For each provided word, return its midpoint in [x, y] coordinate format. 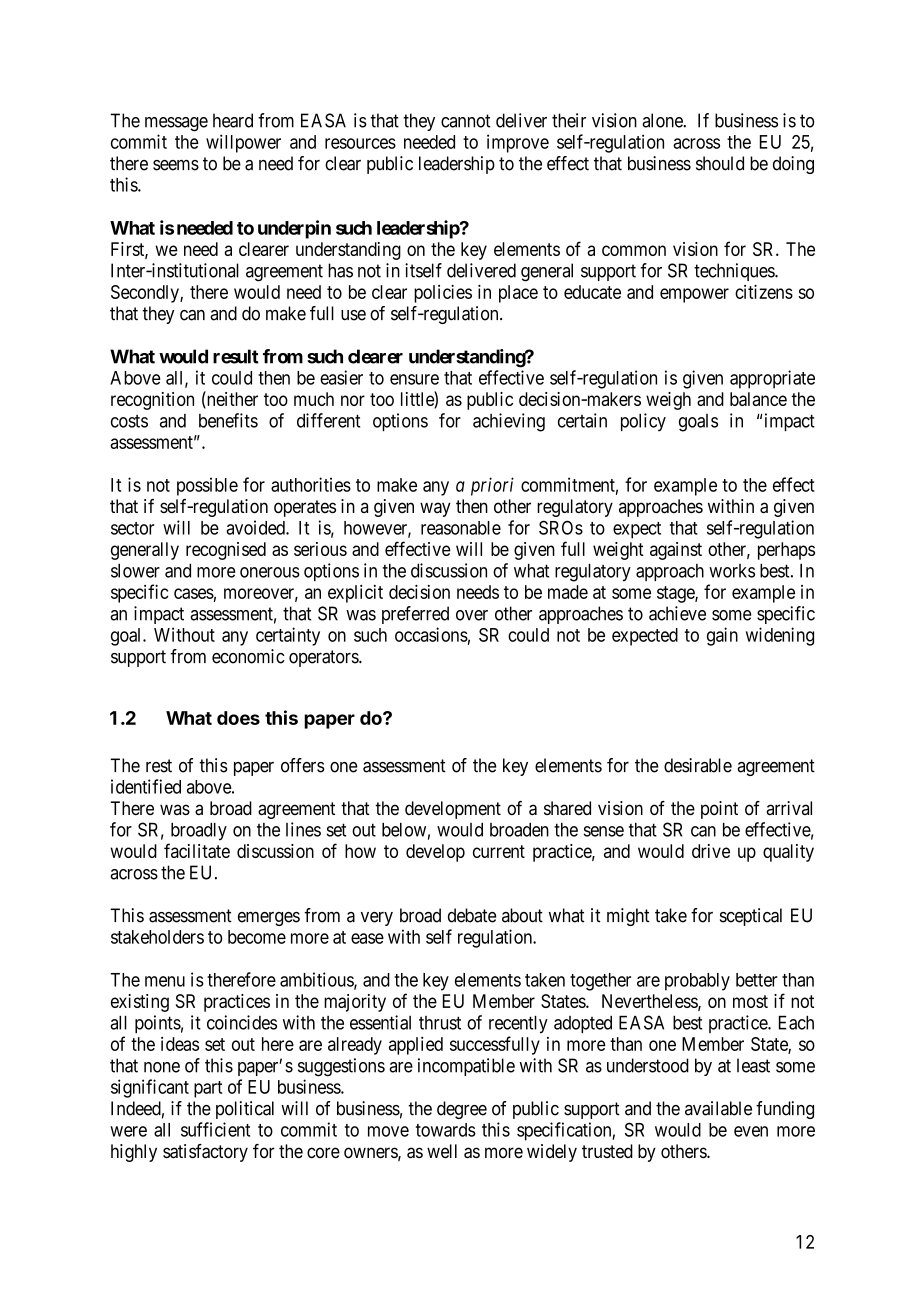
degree [462, 1110]
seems [176, 165]
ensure [414, 379]
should [720, 163]
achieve [677, 613]
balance [758, 399]
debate [472, 915]
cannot [465, 121]
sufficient [215, 1129]
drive [711, 851]
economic [248, 656]
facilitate [197, 850]
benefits [228, 420]
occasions [431, 634]
